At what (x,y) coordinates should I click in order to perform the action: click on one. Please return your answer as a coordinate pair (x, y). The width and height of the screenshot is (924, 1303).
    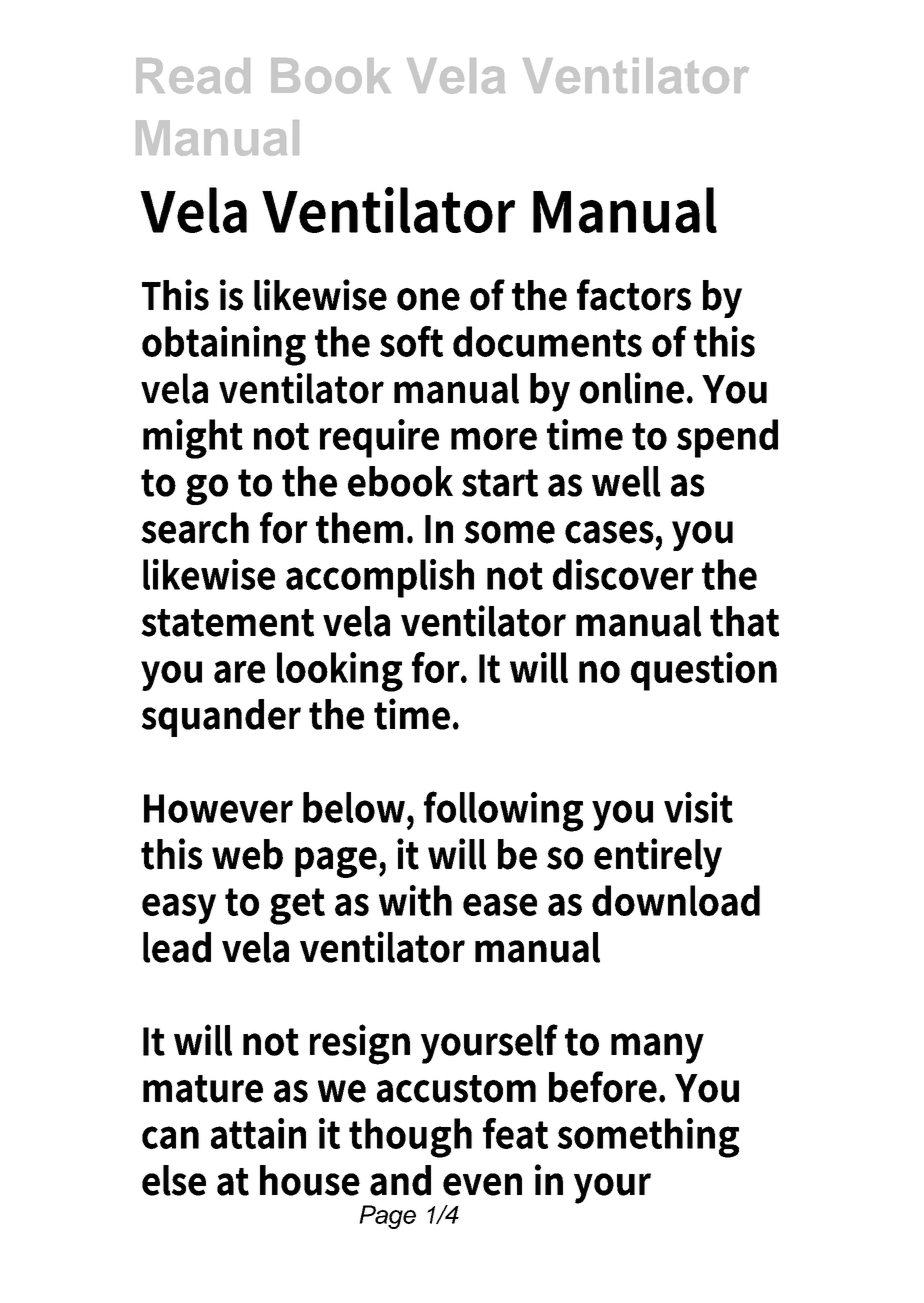
    Looking at the image, I should click on (428, 299).
